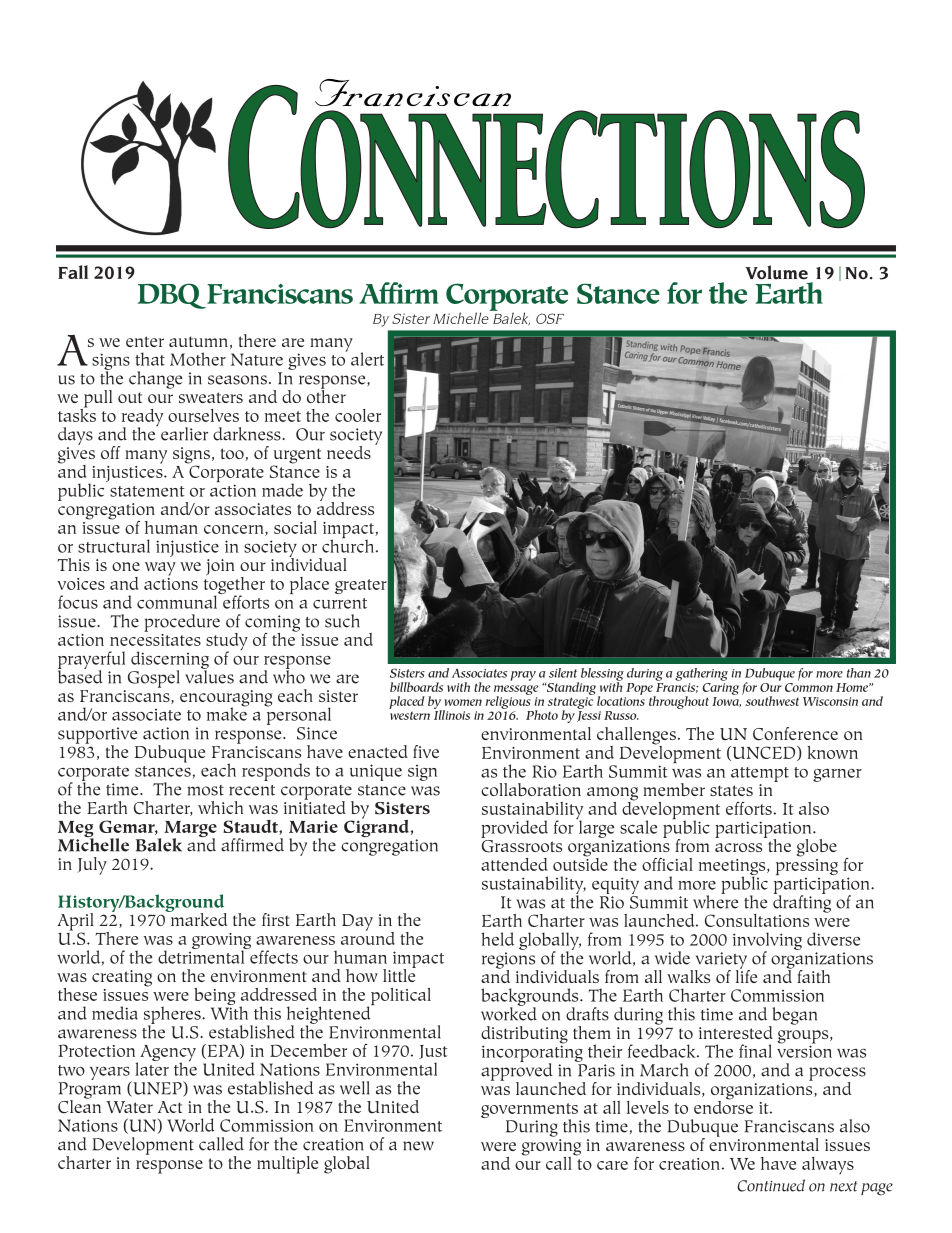 This page has width=952, height=1233. I want to click on make, so click(227, 713).
